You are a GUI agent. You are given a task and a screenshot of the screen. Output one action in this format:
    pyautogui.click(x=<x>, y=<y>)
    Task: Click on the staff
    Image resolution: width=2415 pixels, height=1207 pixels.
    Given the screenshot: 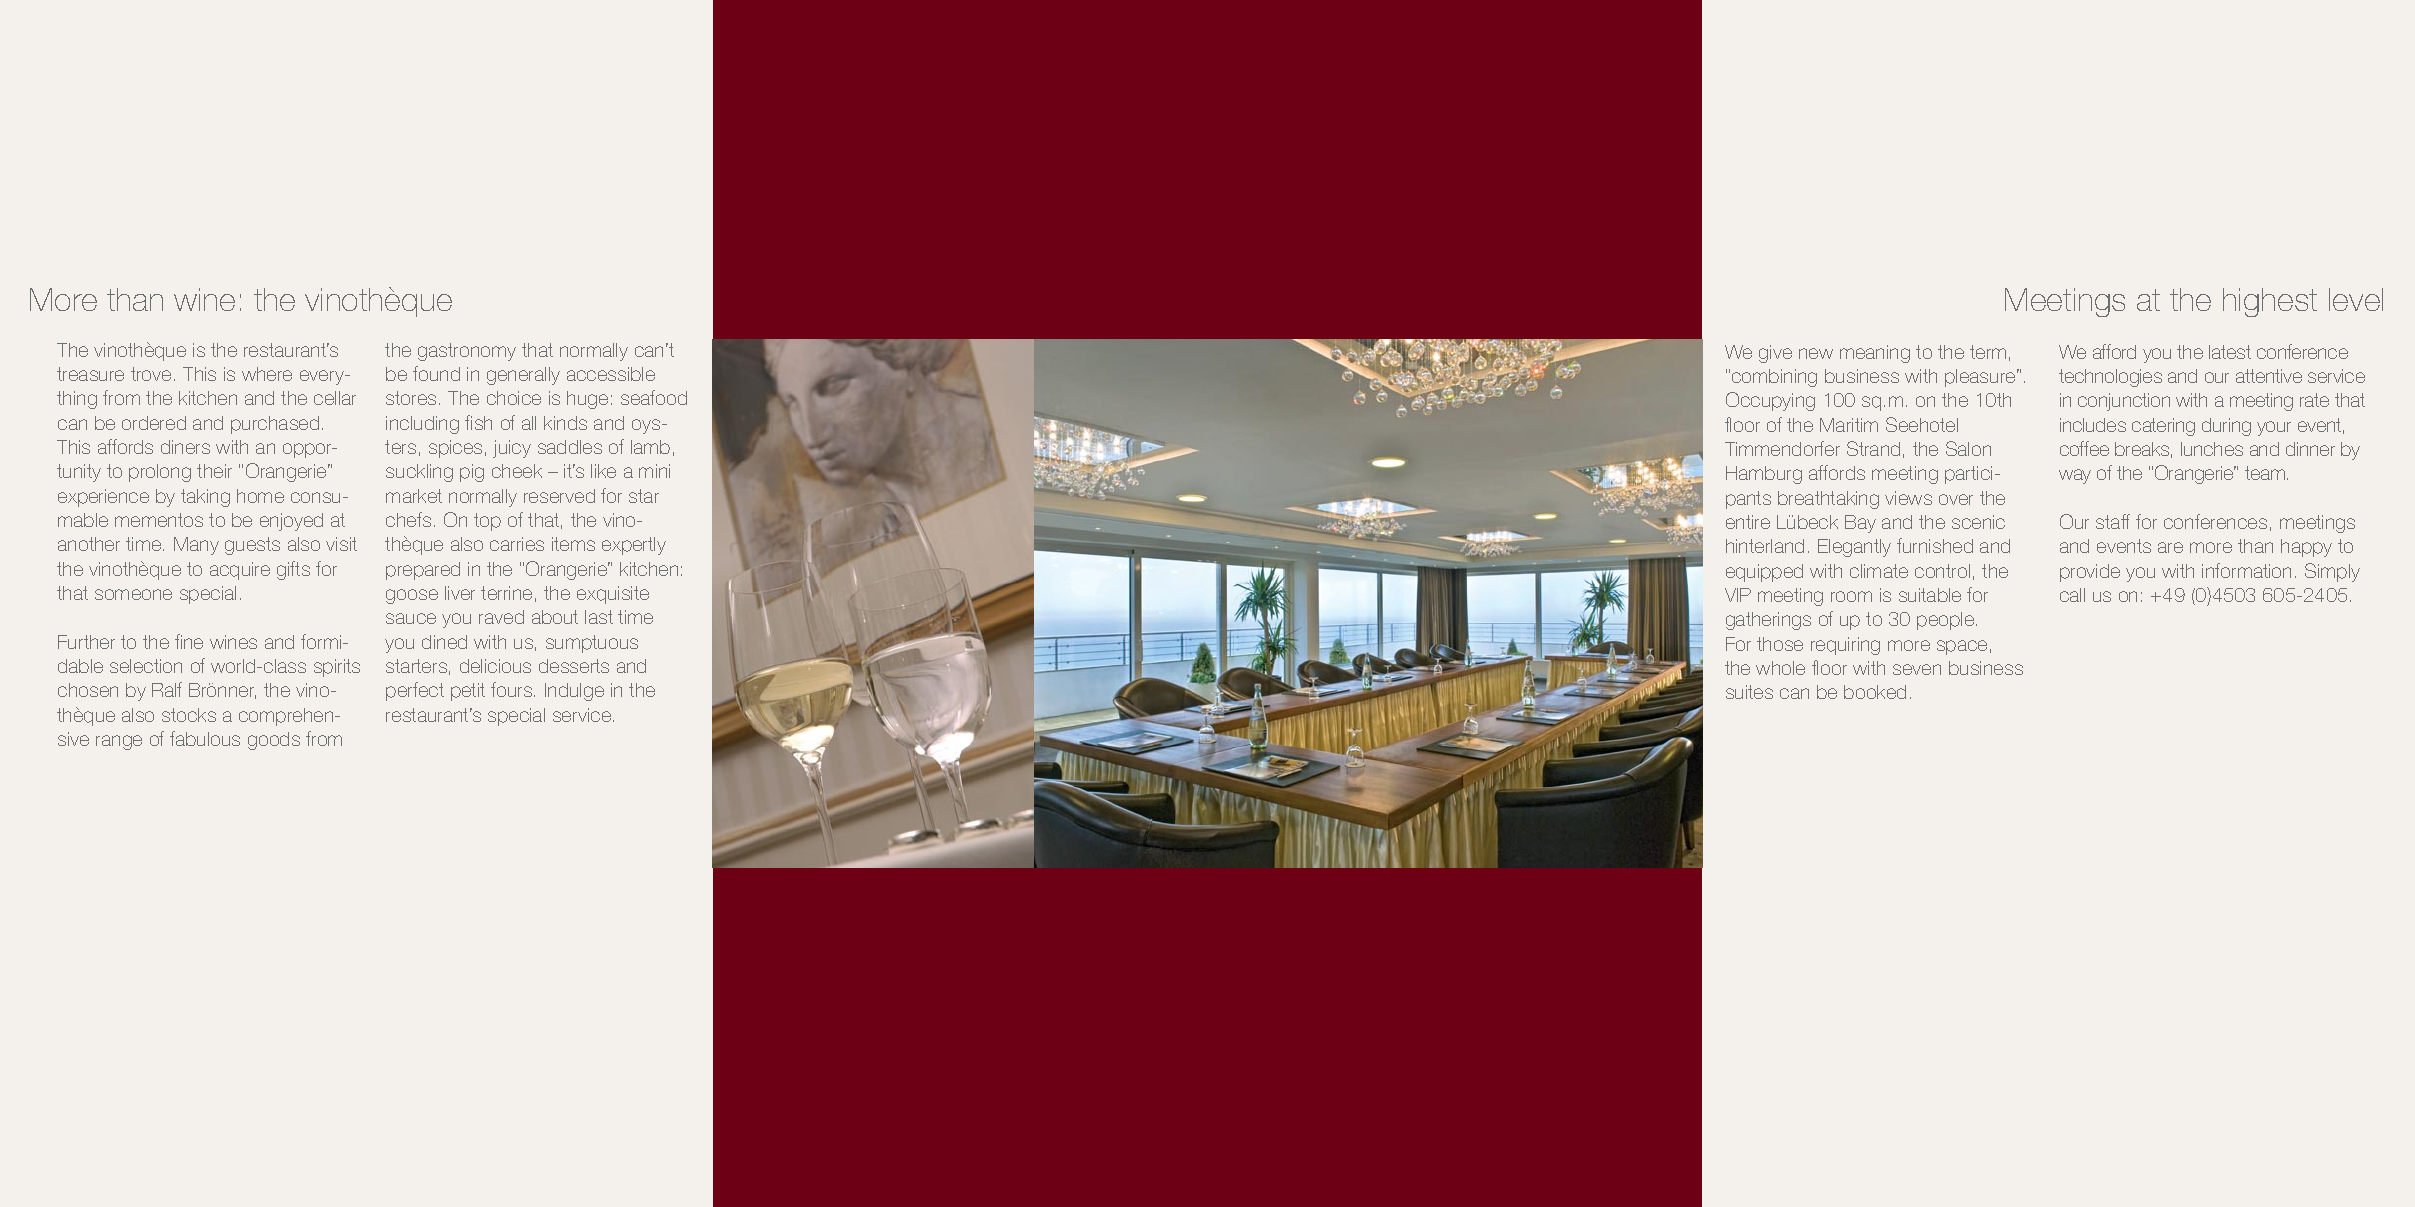 What is the action you would take?
    pyautogui.click(x=2113, y=521)
